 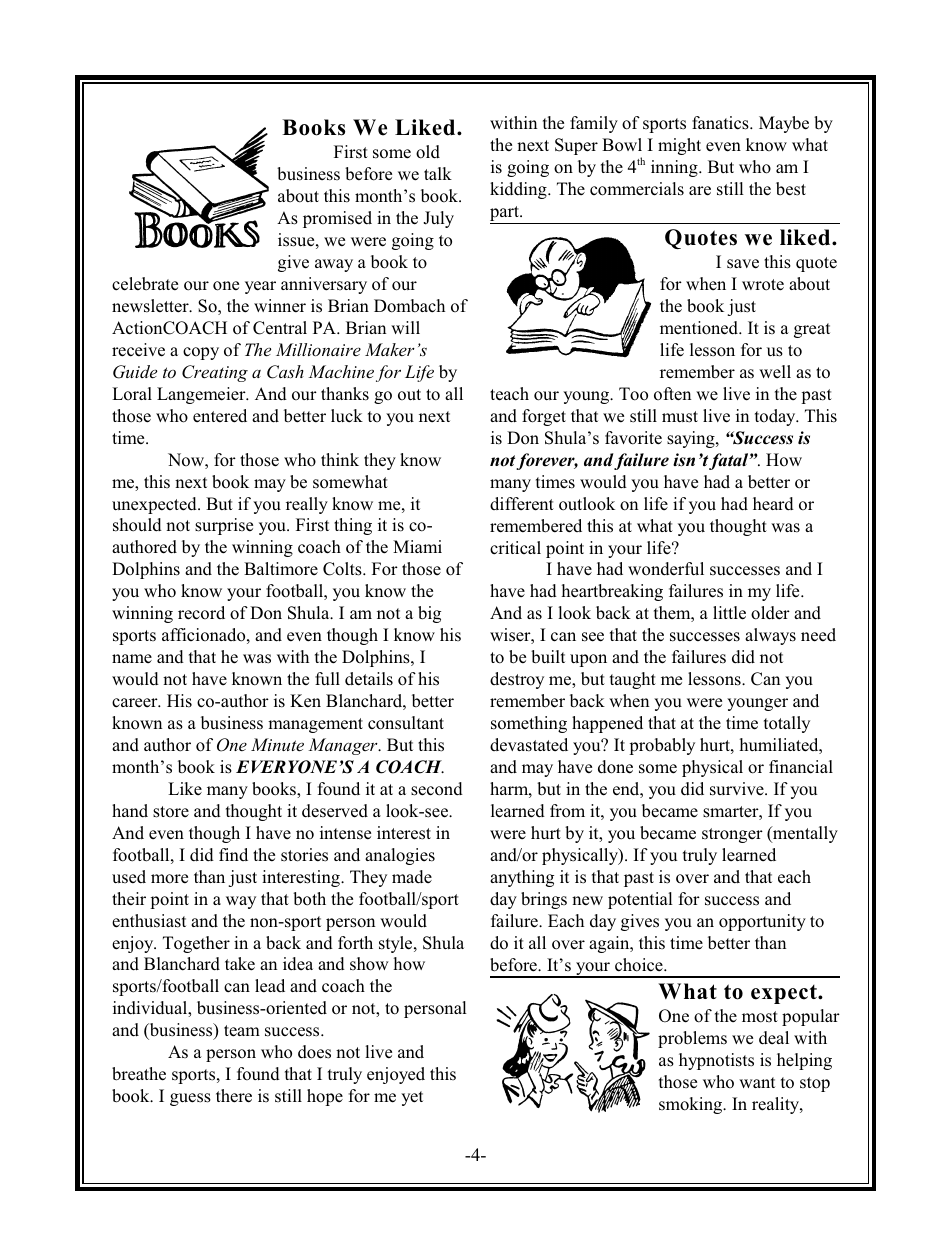 What do you see at coordinates (522, 504) in the screenshot?
I see `different` at bounding box center [522, 504].
